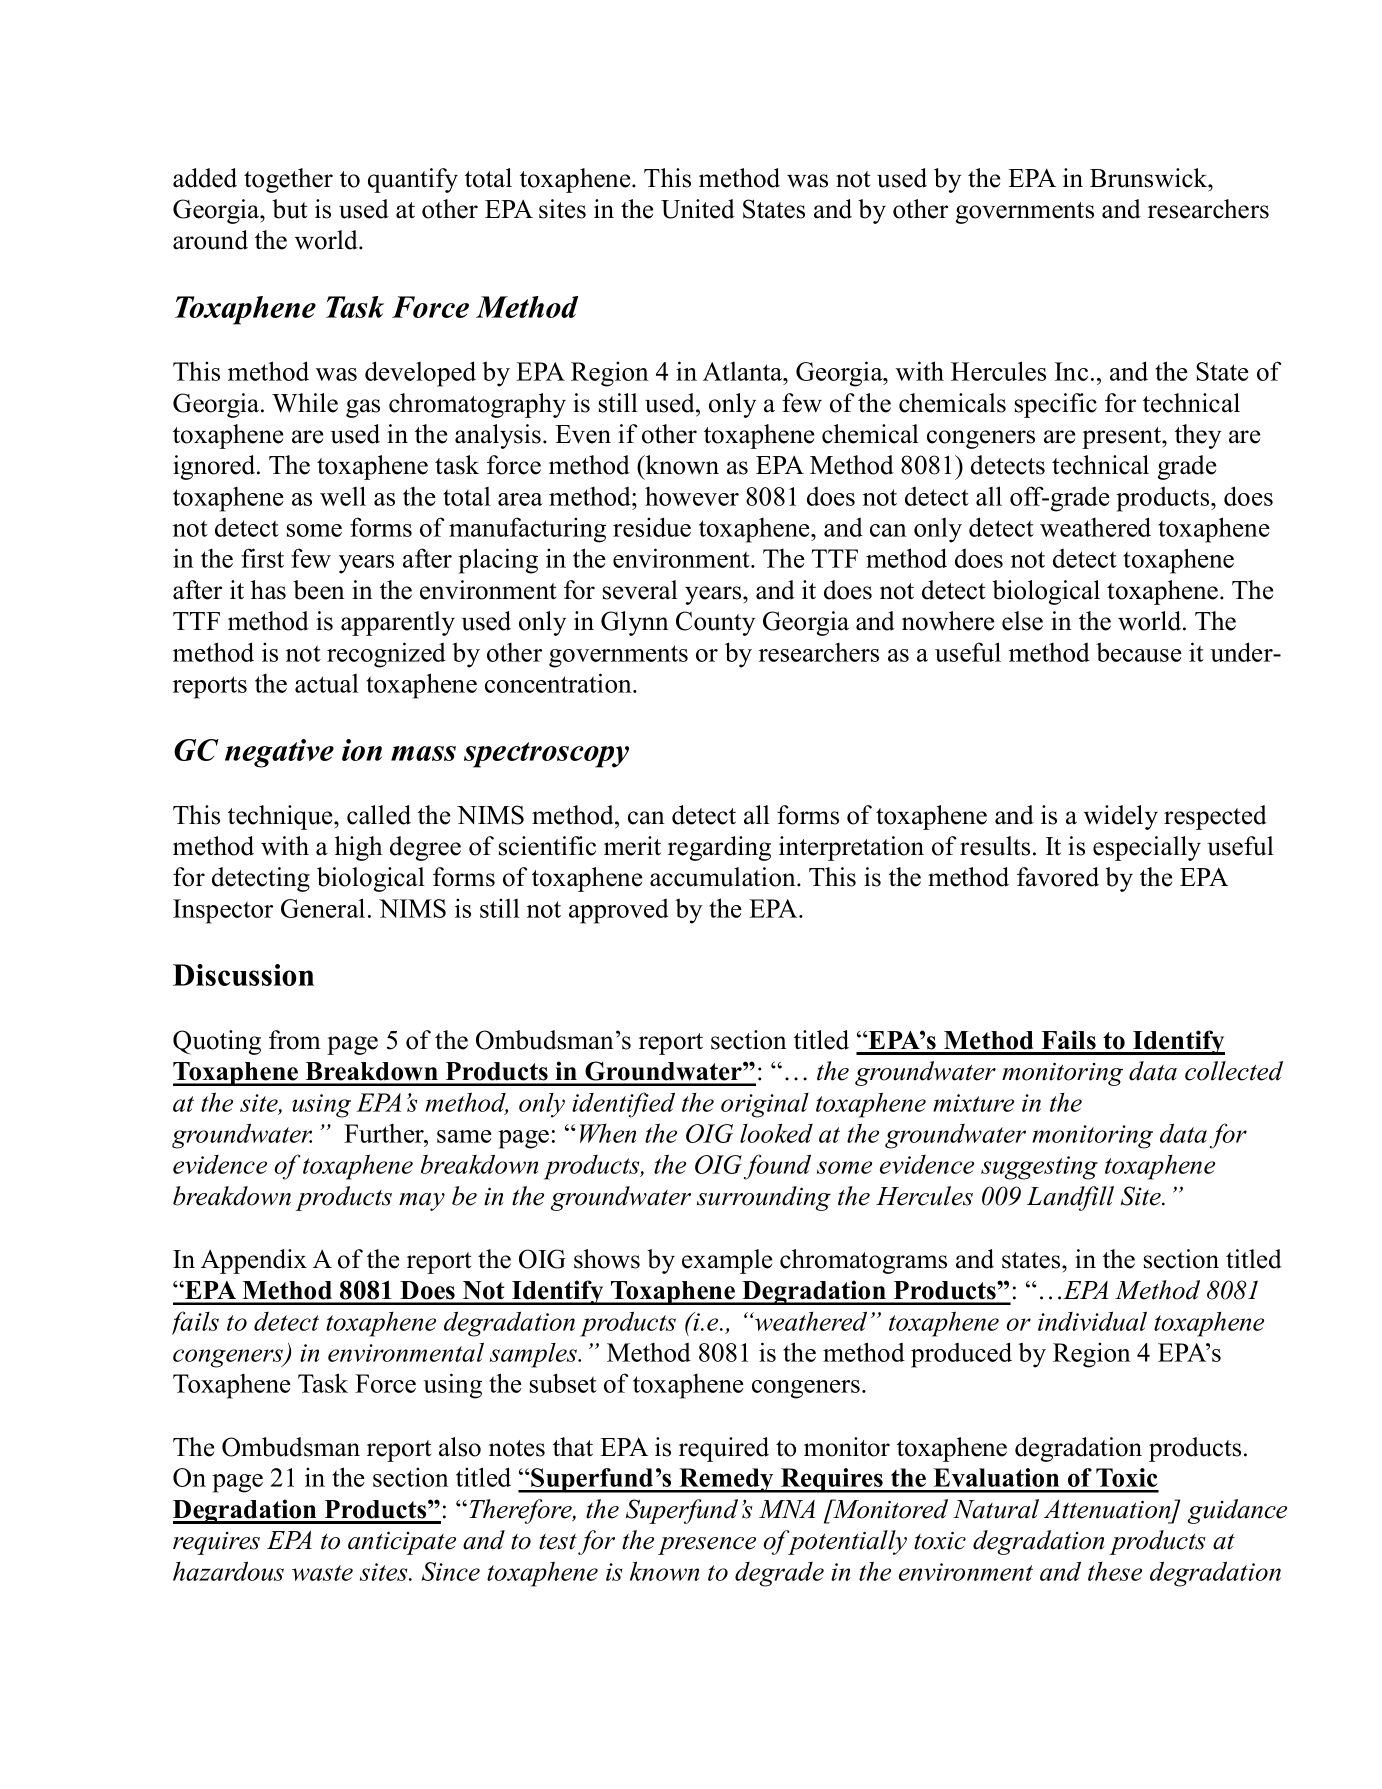 Image resolution: width=1382 pixels, height=1789 pixels. What do you see at coordinates (1147, 848) in the screenshot?
I see `especially` at bounding box center [1147, 848].
